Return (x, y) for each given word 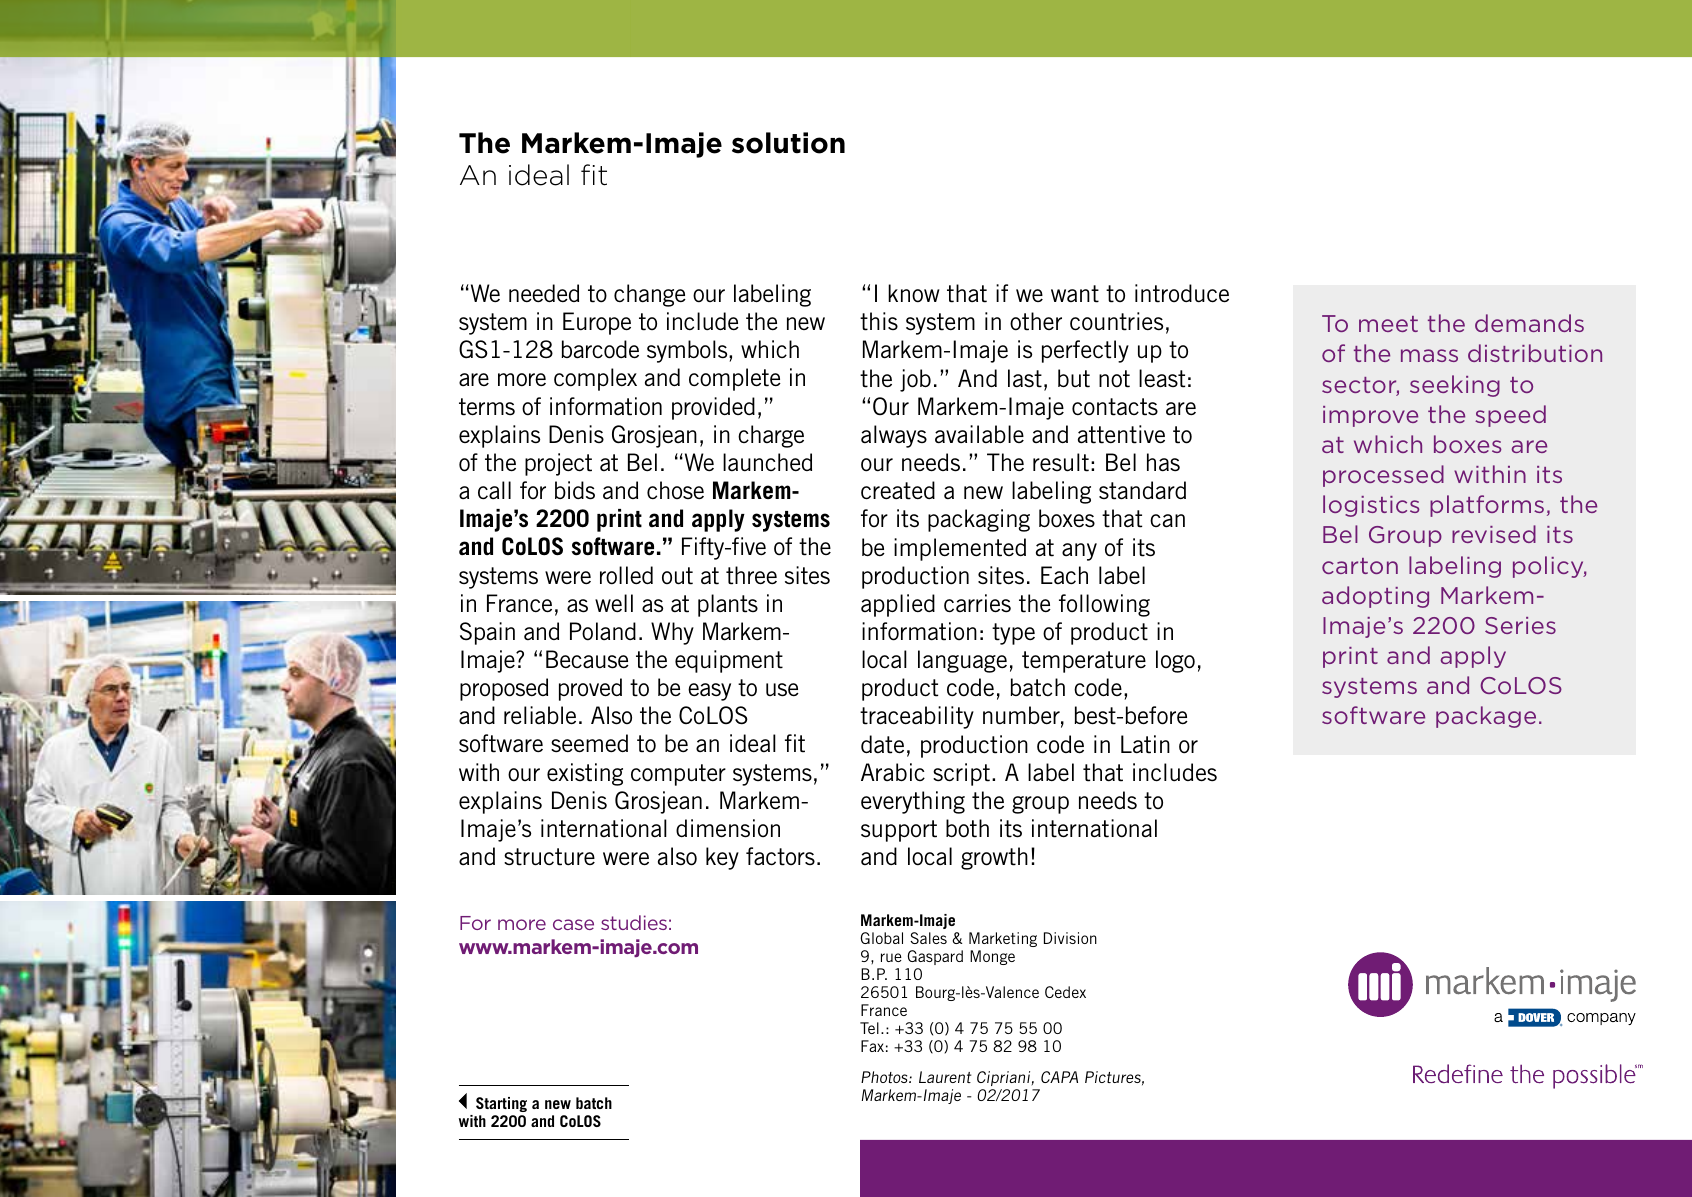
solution (788, 143)
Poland (603, 631)
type (1013, 634)
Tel (869, 1028)
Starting (501, 1104)
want (1075, 294)
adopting (1375, 597)
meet (1388, 324)
